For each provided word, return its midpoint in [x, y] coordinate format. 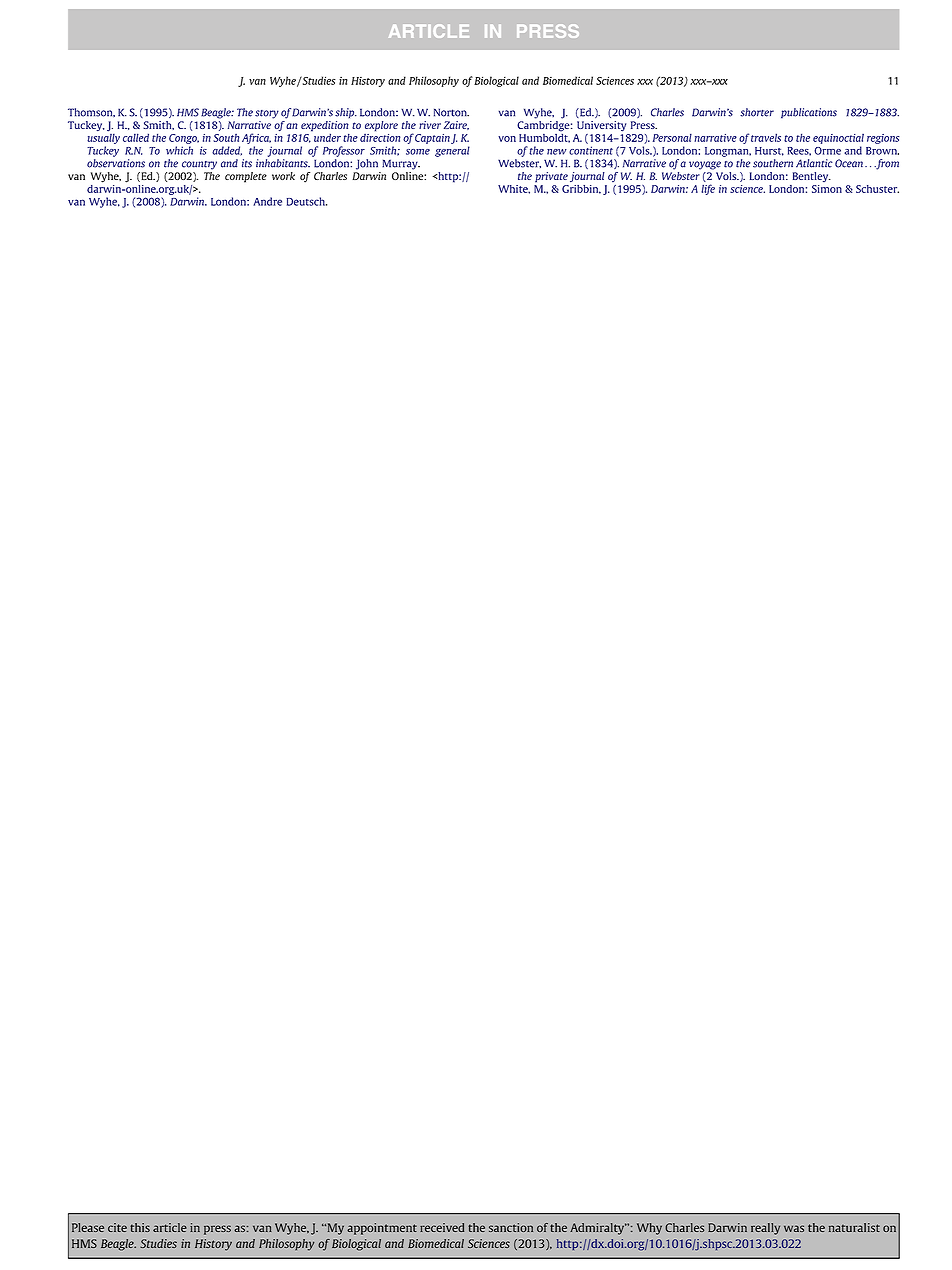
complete [246, 177]
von [507, 139]
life [708, 189]
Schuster [877, 189]
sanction [511, 1227]
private [551, 177]
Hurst [769, 151]
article [170, 1227]
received [442, 1227]
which [179, 150]
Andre [267, 201]
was [794, 1228]
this [140, 1227]
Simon [827, 189]
